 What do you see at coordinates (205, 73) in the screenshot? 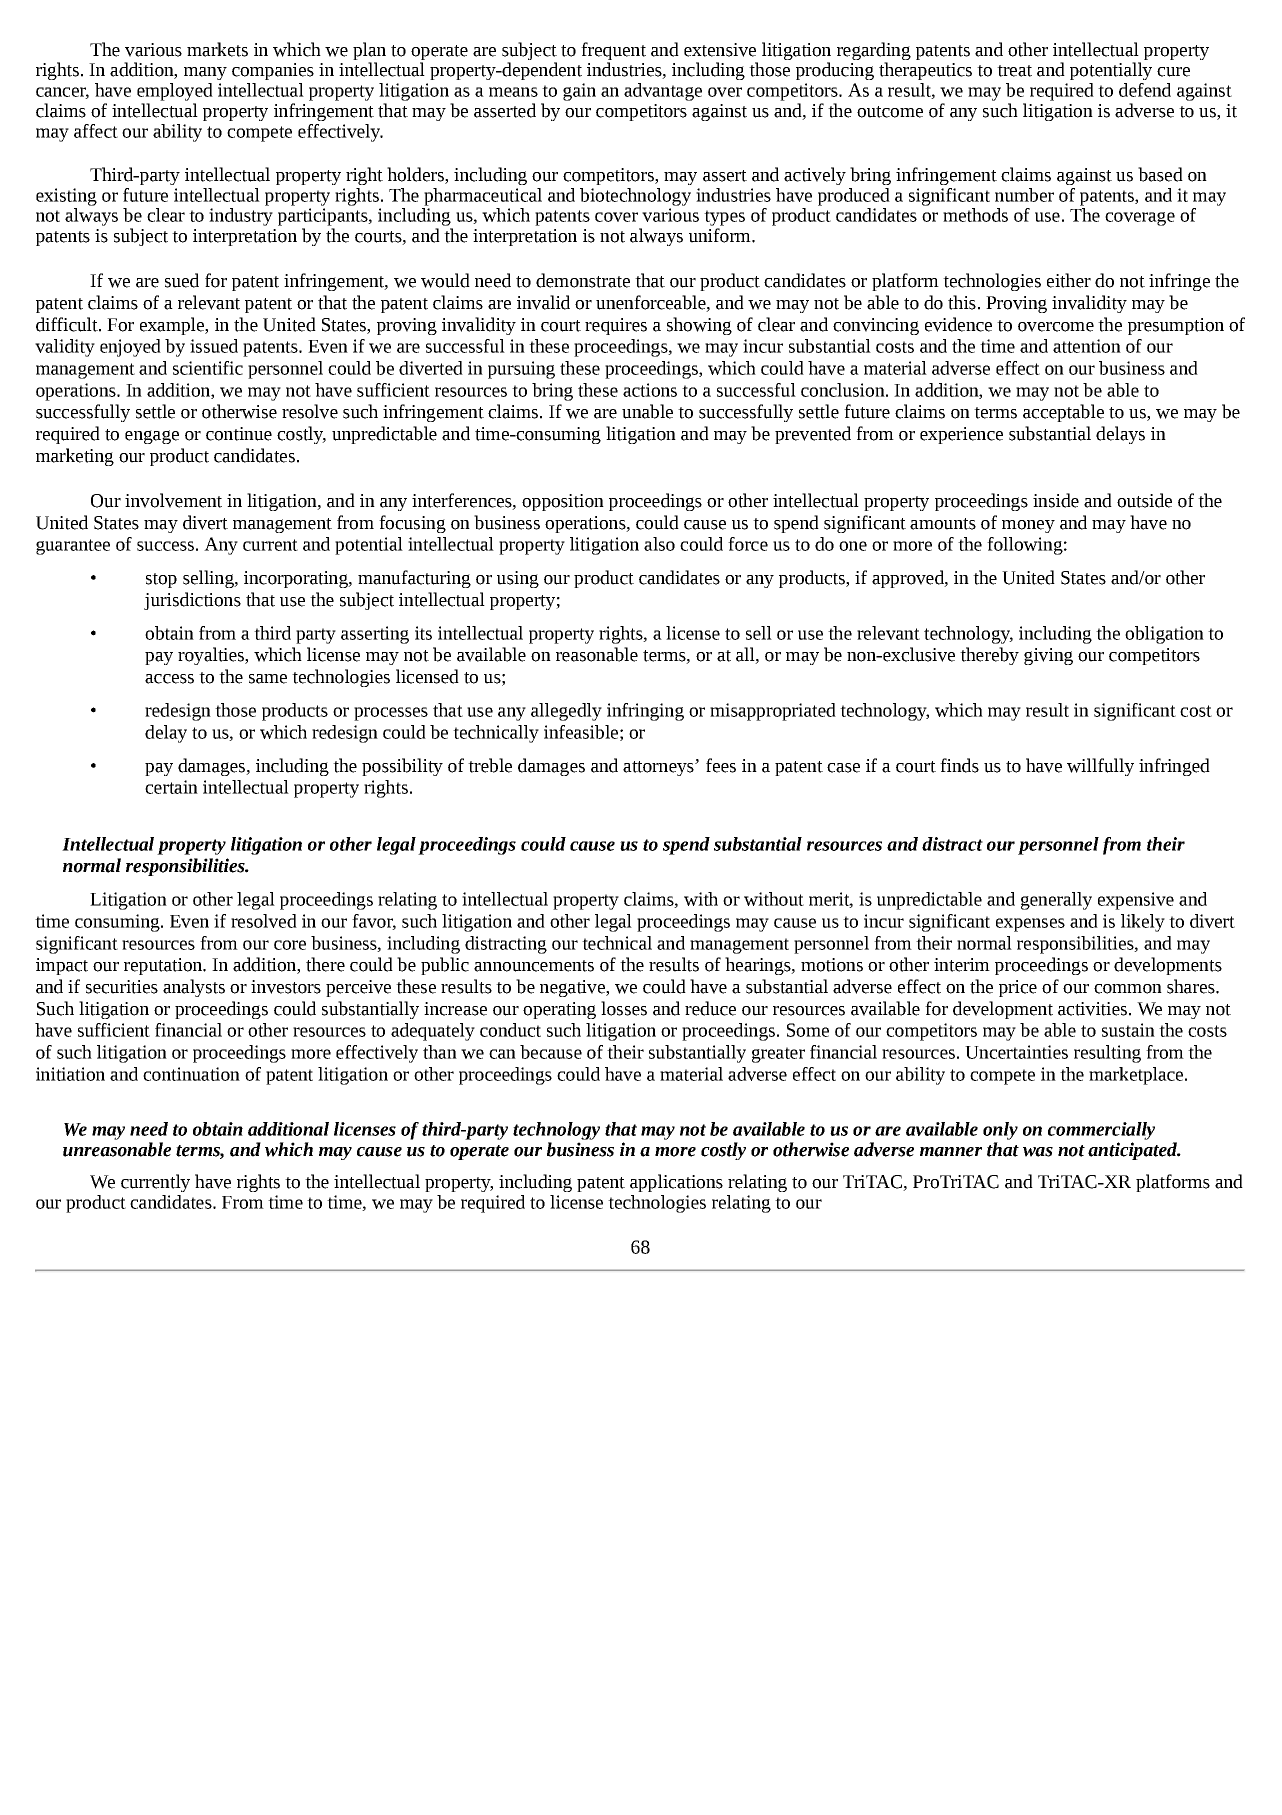
I see `many` at bounding box center [205, 73].
